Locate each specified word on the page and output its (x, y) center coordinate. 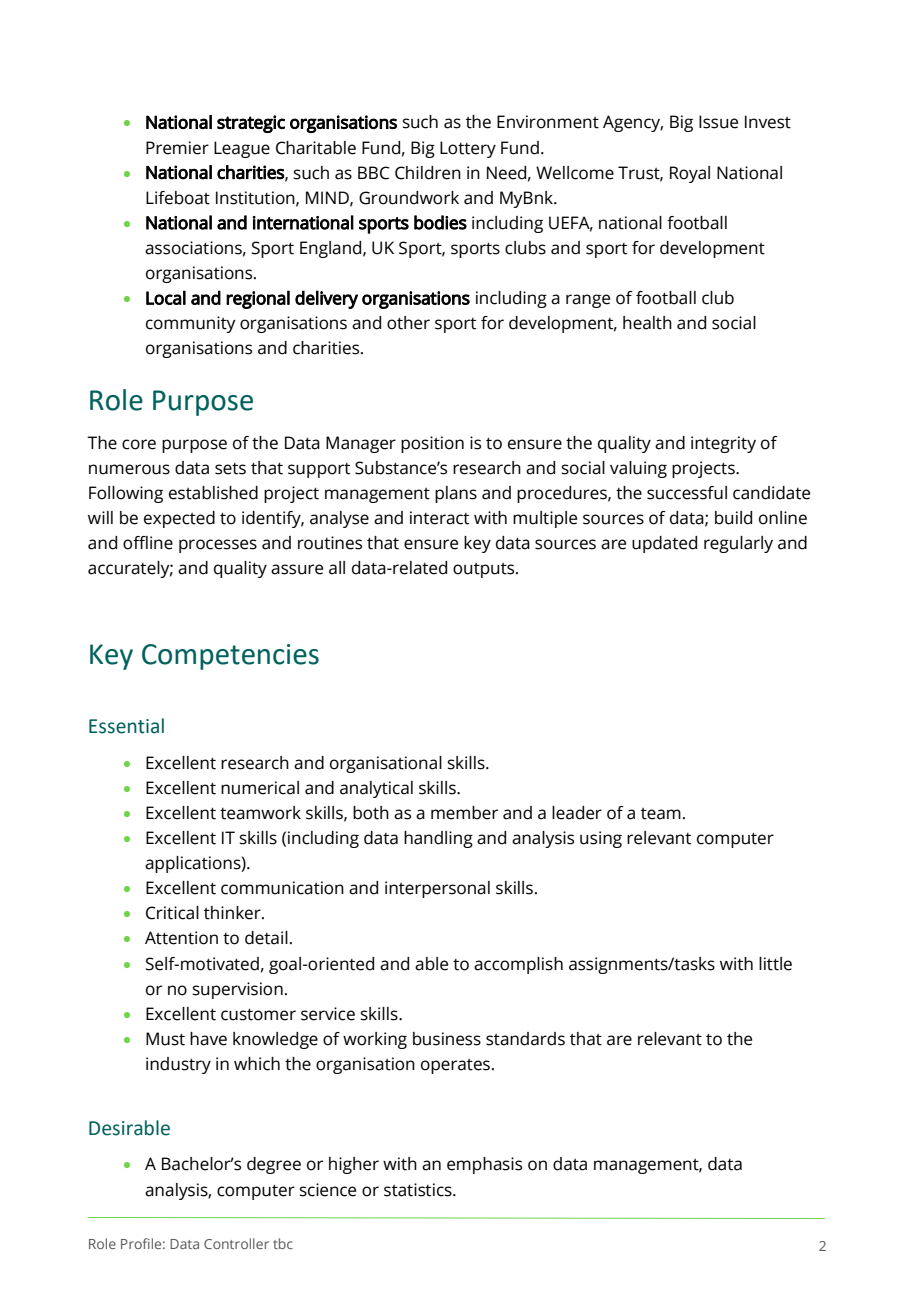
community (191, 324)
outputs (485, 570)
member (464, 813)
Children (428, 173)
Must (165, 1039)
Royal (690, 174)
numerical (260, 788)
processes (218, 546)
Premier (177, 148)
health (647, 323)
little (775, 964)
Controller (236, 1243)
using (601, 839)
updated (664, 544)
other (408, 323)
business (447, 1039)
